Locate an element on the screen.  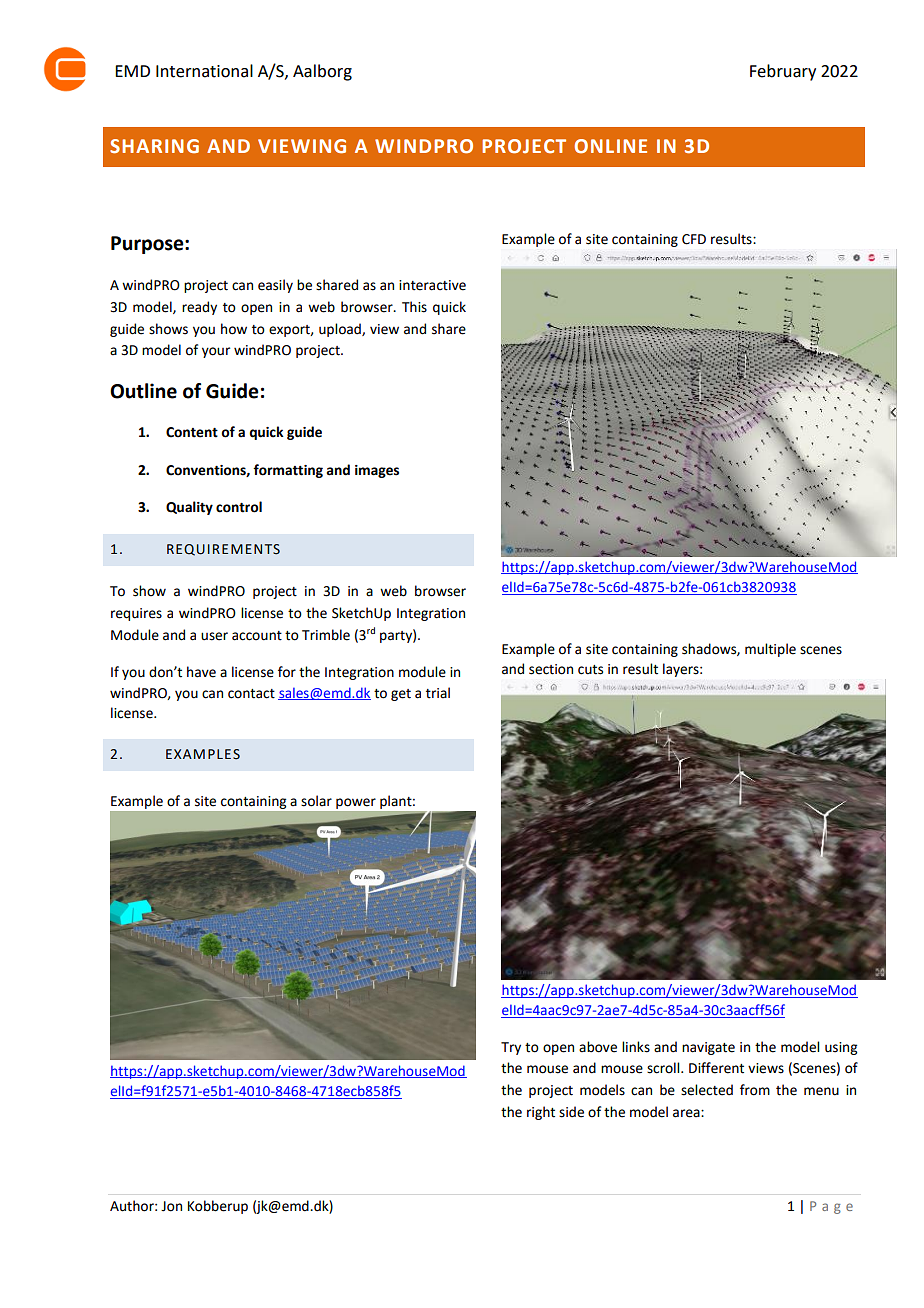
February is located at coordinates (783, 72).
